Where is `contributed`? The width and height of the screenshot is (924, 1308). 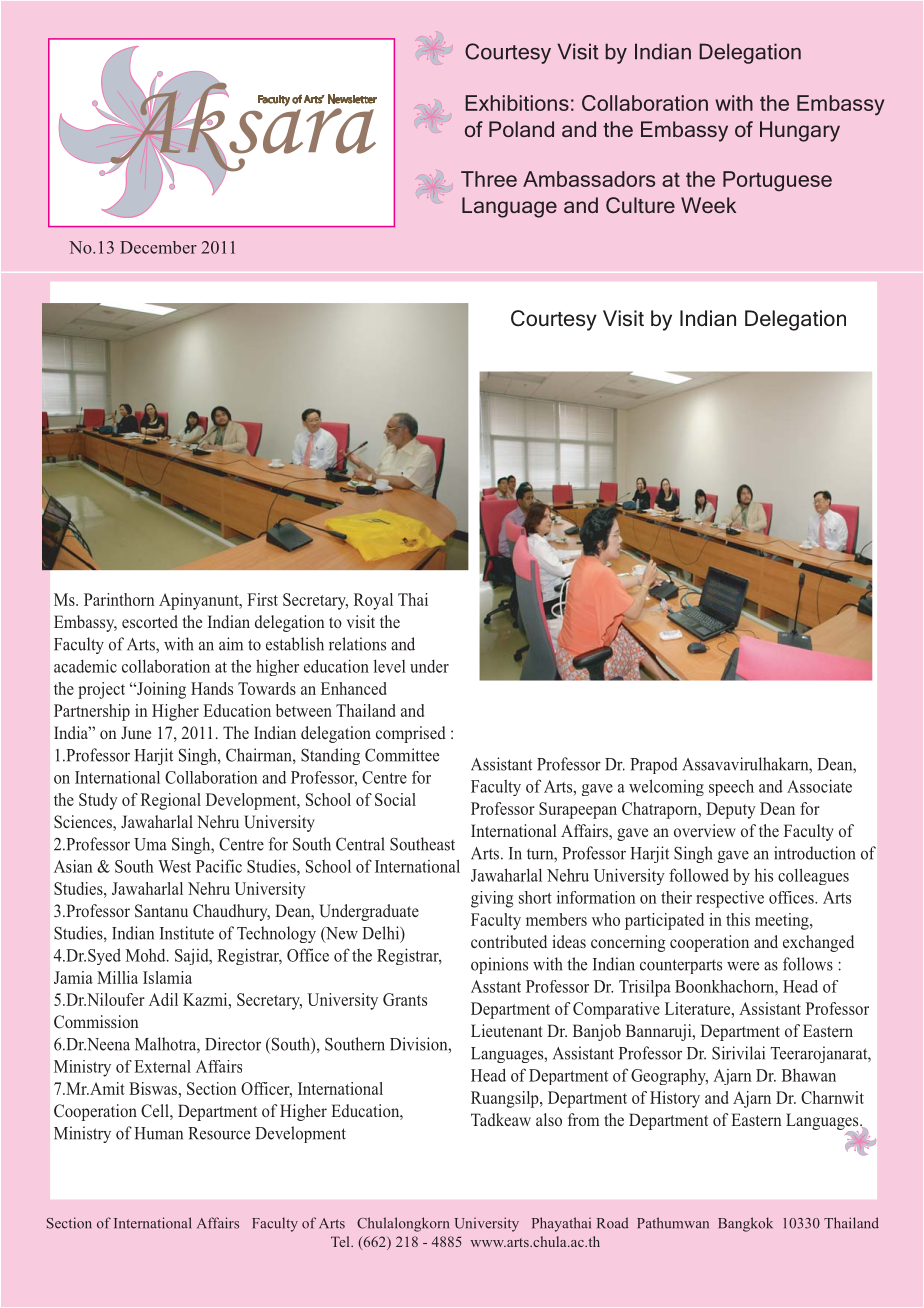 contributed is located at coordinates (509, 941).
